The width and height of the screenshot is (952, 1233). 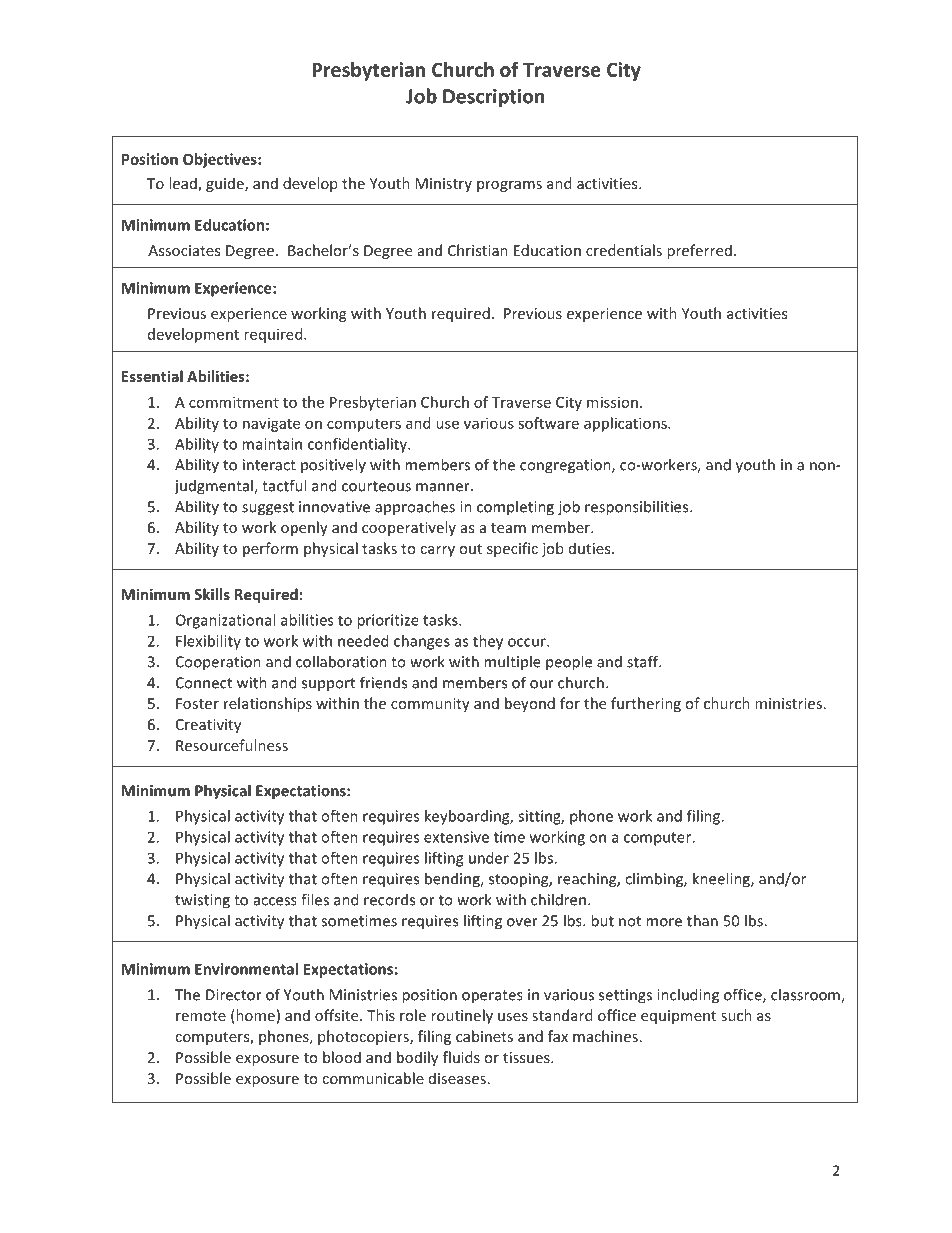 What do you see at coordinates (184, 184) in the screenshot?
I see `lead` at bounding box center [184, 184].
